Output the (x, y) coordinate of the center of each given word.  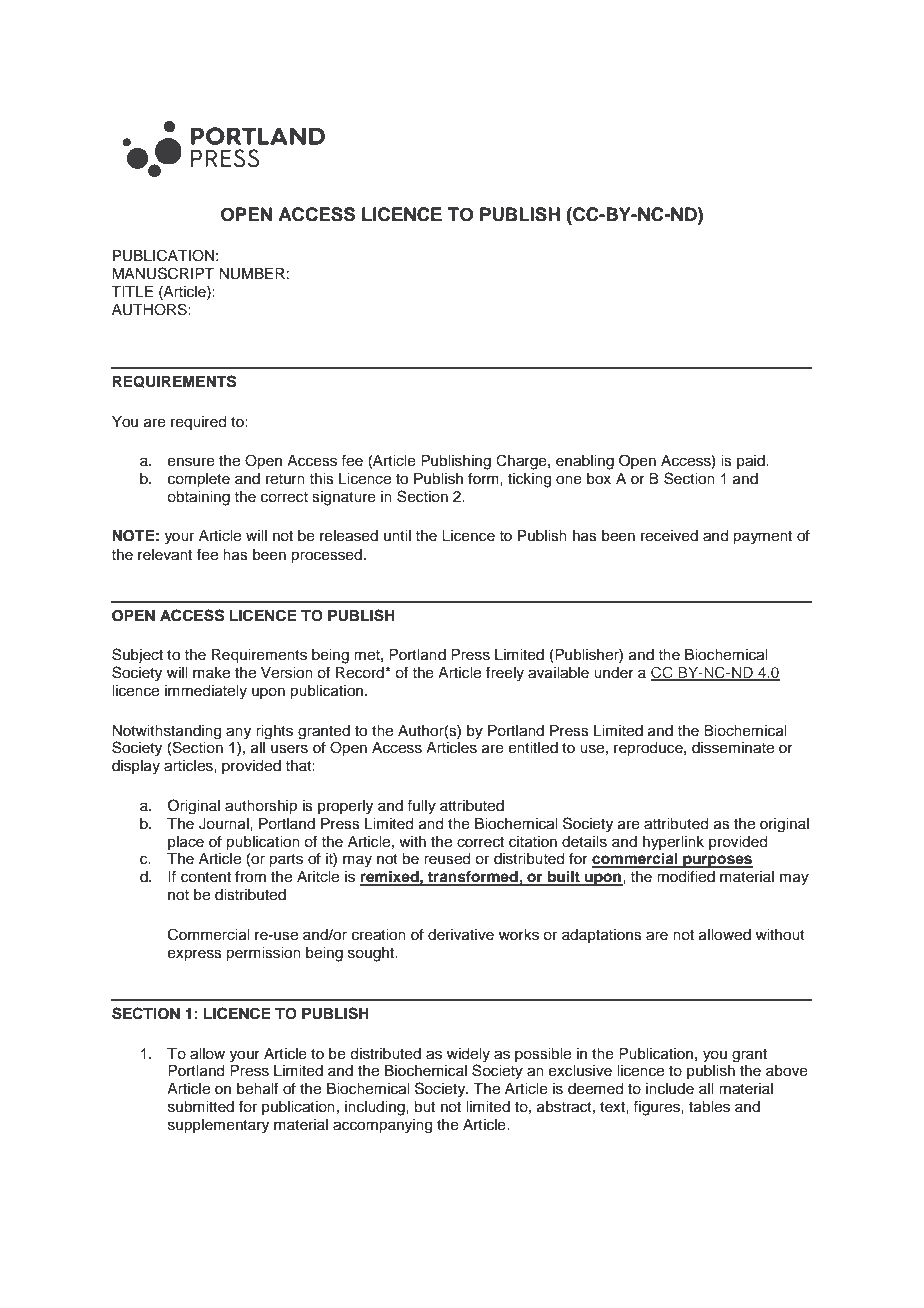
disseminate (733, 748)
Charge (522, 462)
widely (468, 1055)
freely (505, 673)
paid (752, 462)
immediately (206, 692)
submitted (201, 1107)
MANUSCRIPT (163, 273)
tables (709, 1107)
